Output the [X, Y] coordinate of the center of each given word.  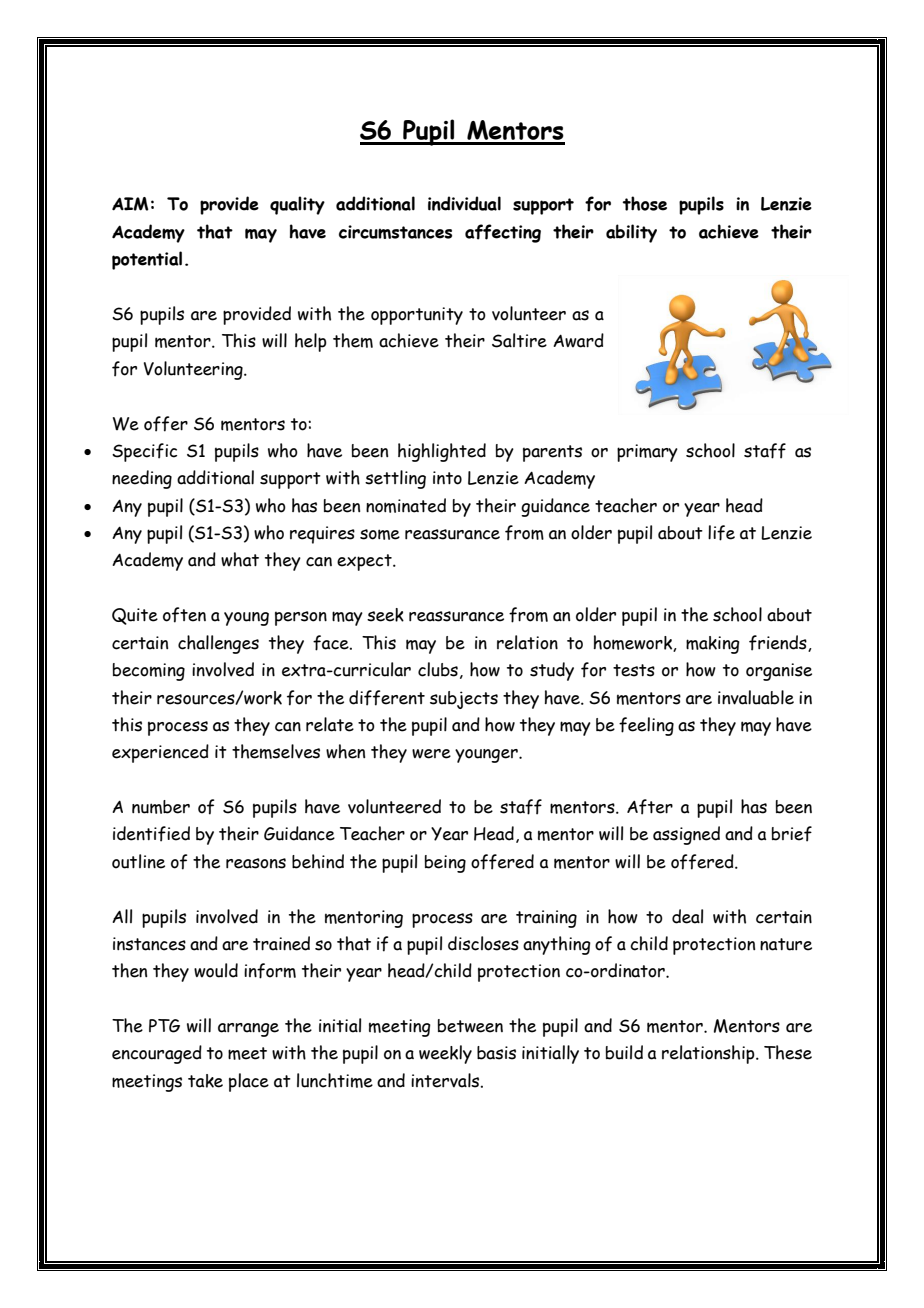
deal [687, 916]
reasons [256, 863]
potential [147, 260]
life [721, 533]
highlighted [442, 452]
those [644, 203]
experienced [160, 753]
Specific [144, 452]
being [445, 864]
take [205, 1081]
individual [464, 203]
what [240, 559]
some [380, 534]
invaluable [756, 697]
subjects [464, 700]
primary [647, 453]
